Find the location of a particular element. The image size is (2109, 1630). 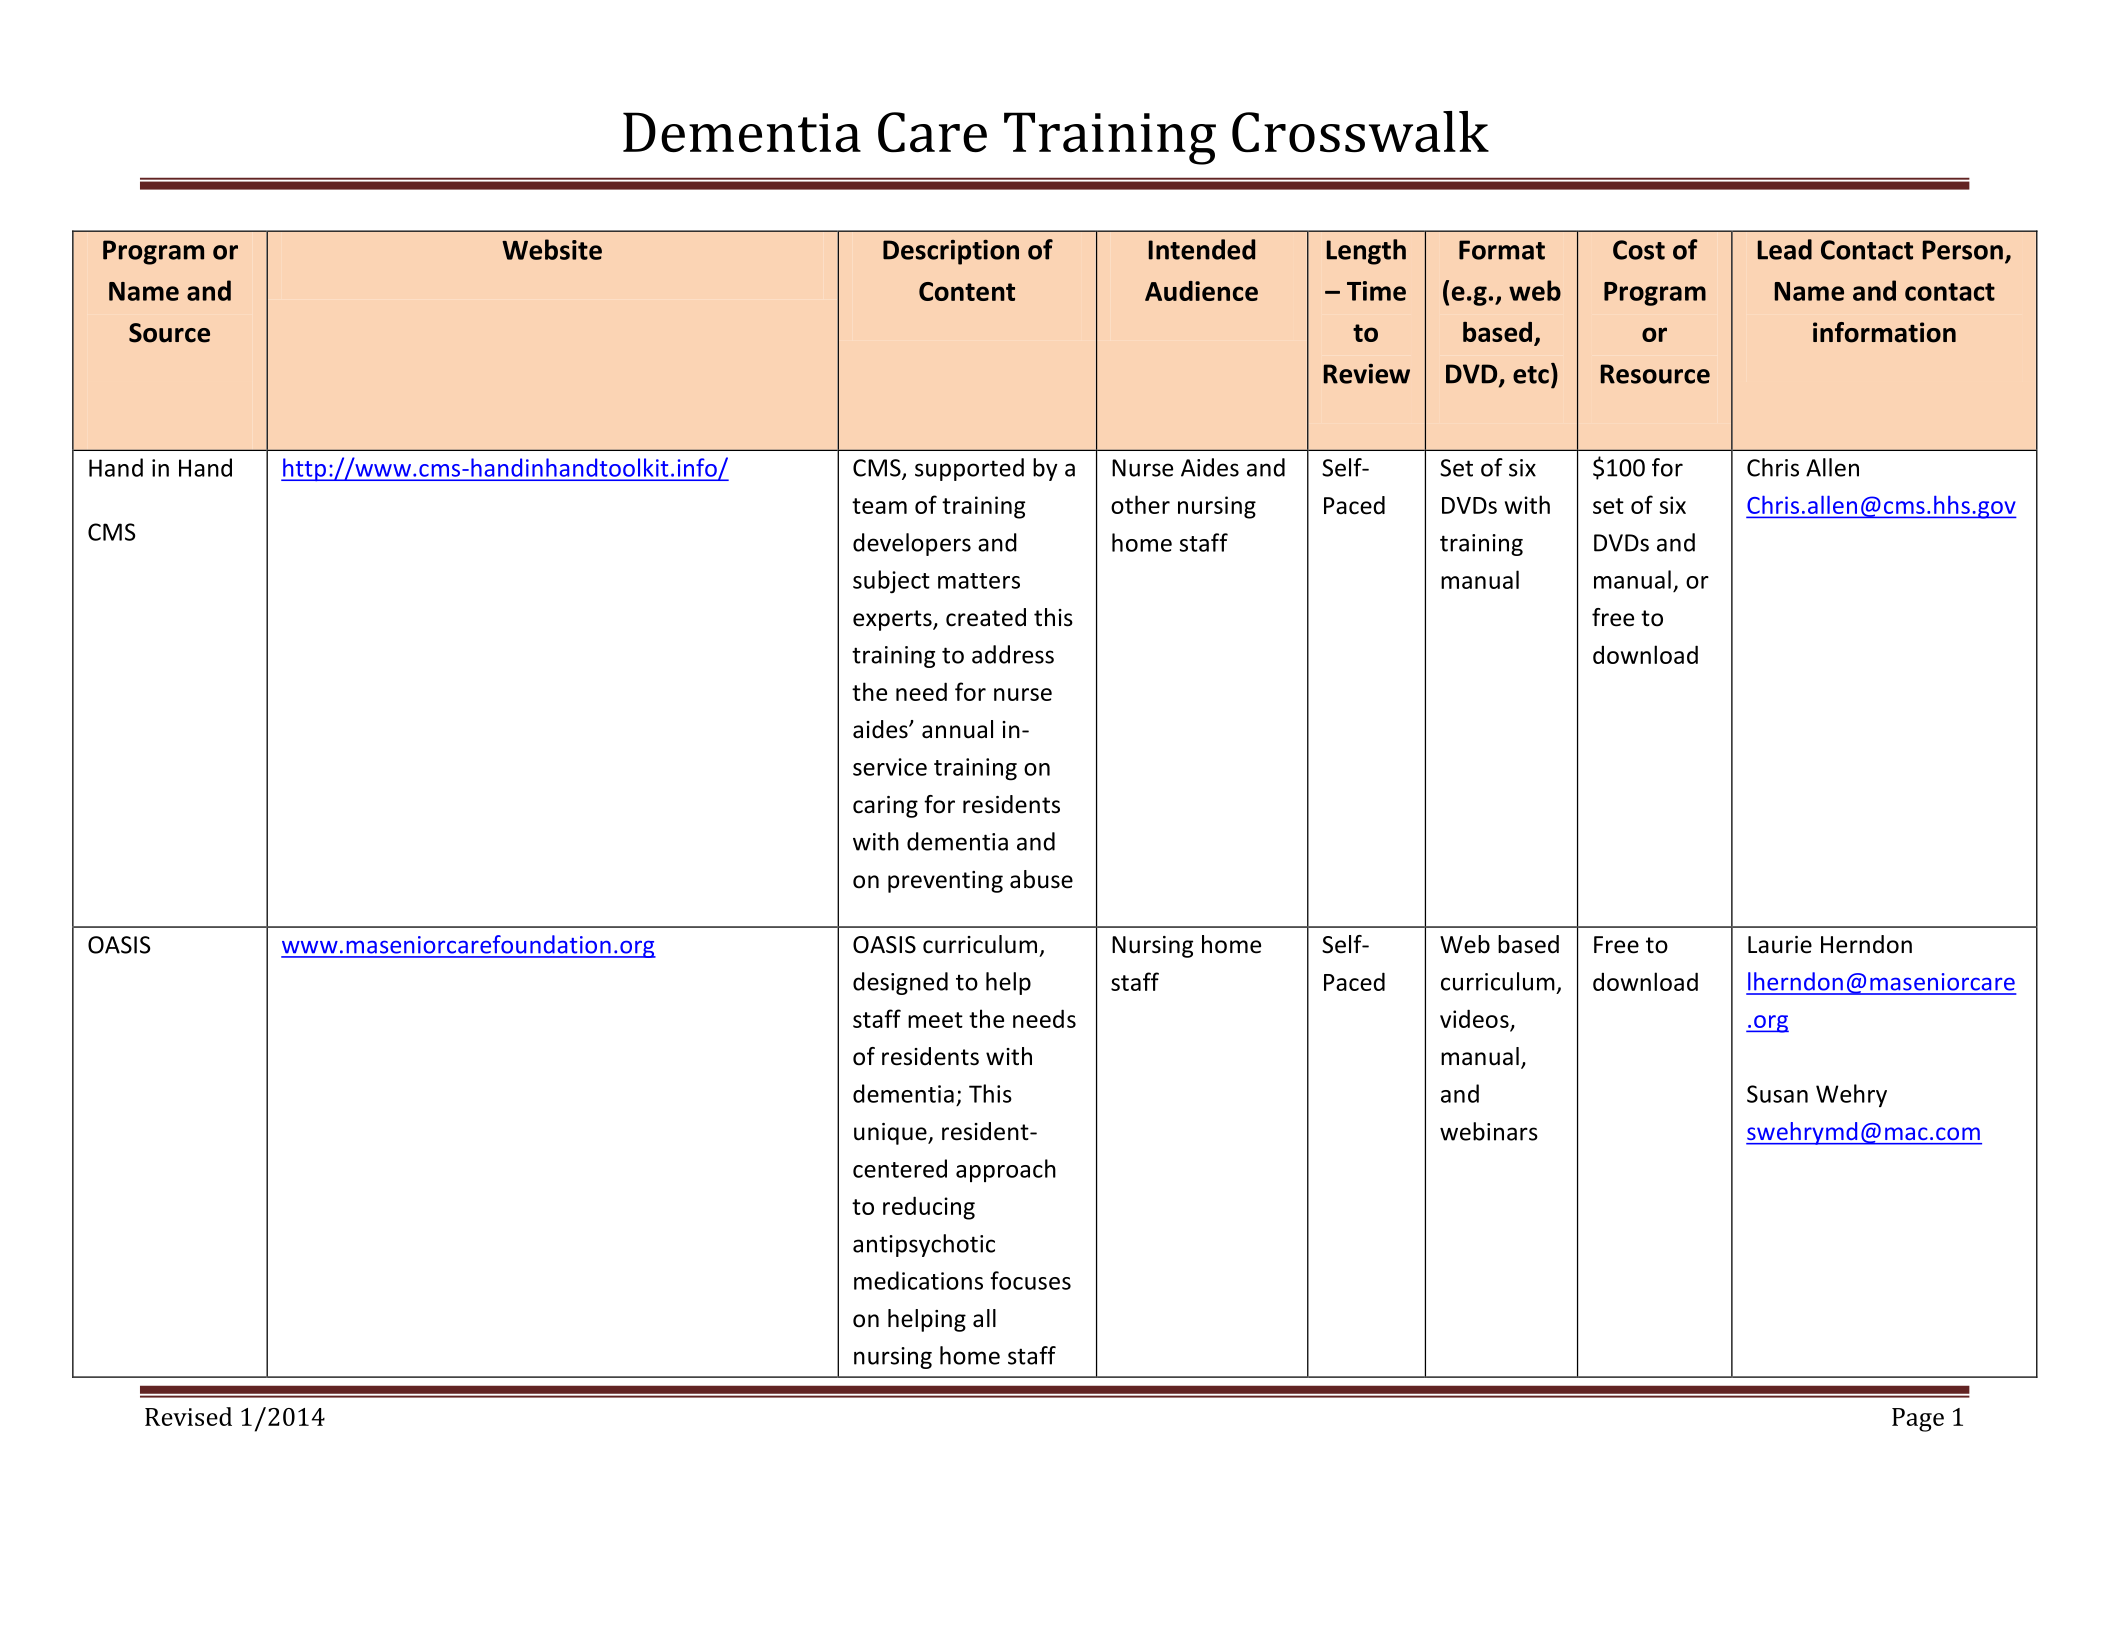

abuse is located at coordinates (1041, 879).
